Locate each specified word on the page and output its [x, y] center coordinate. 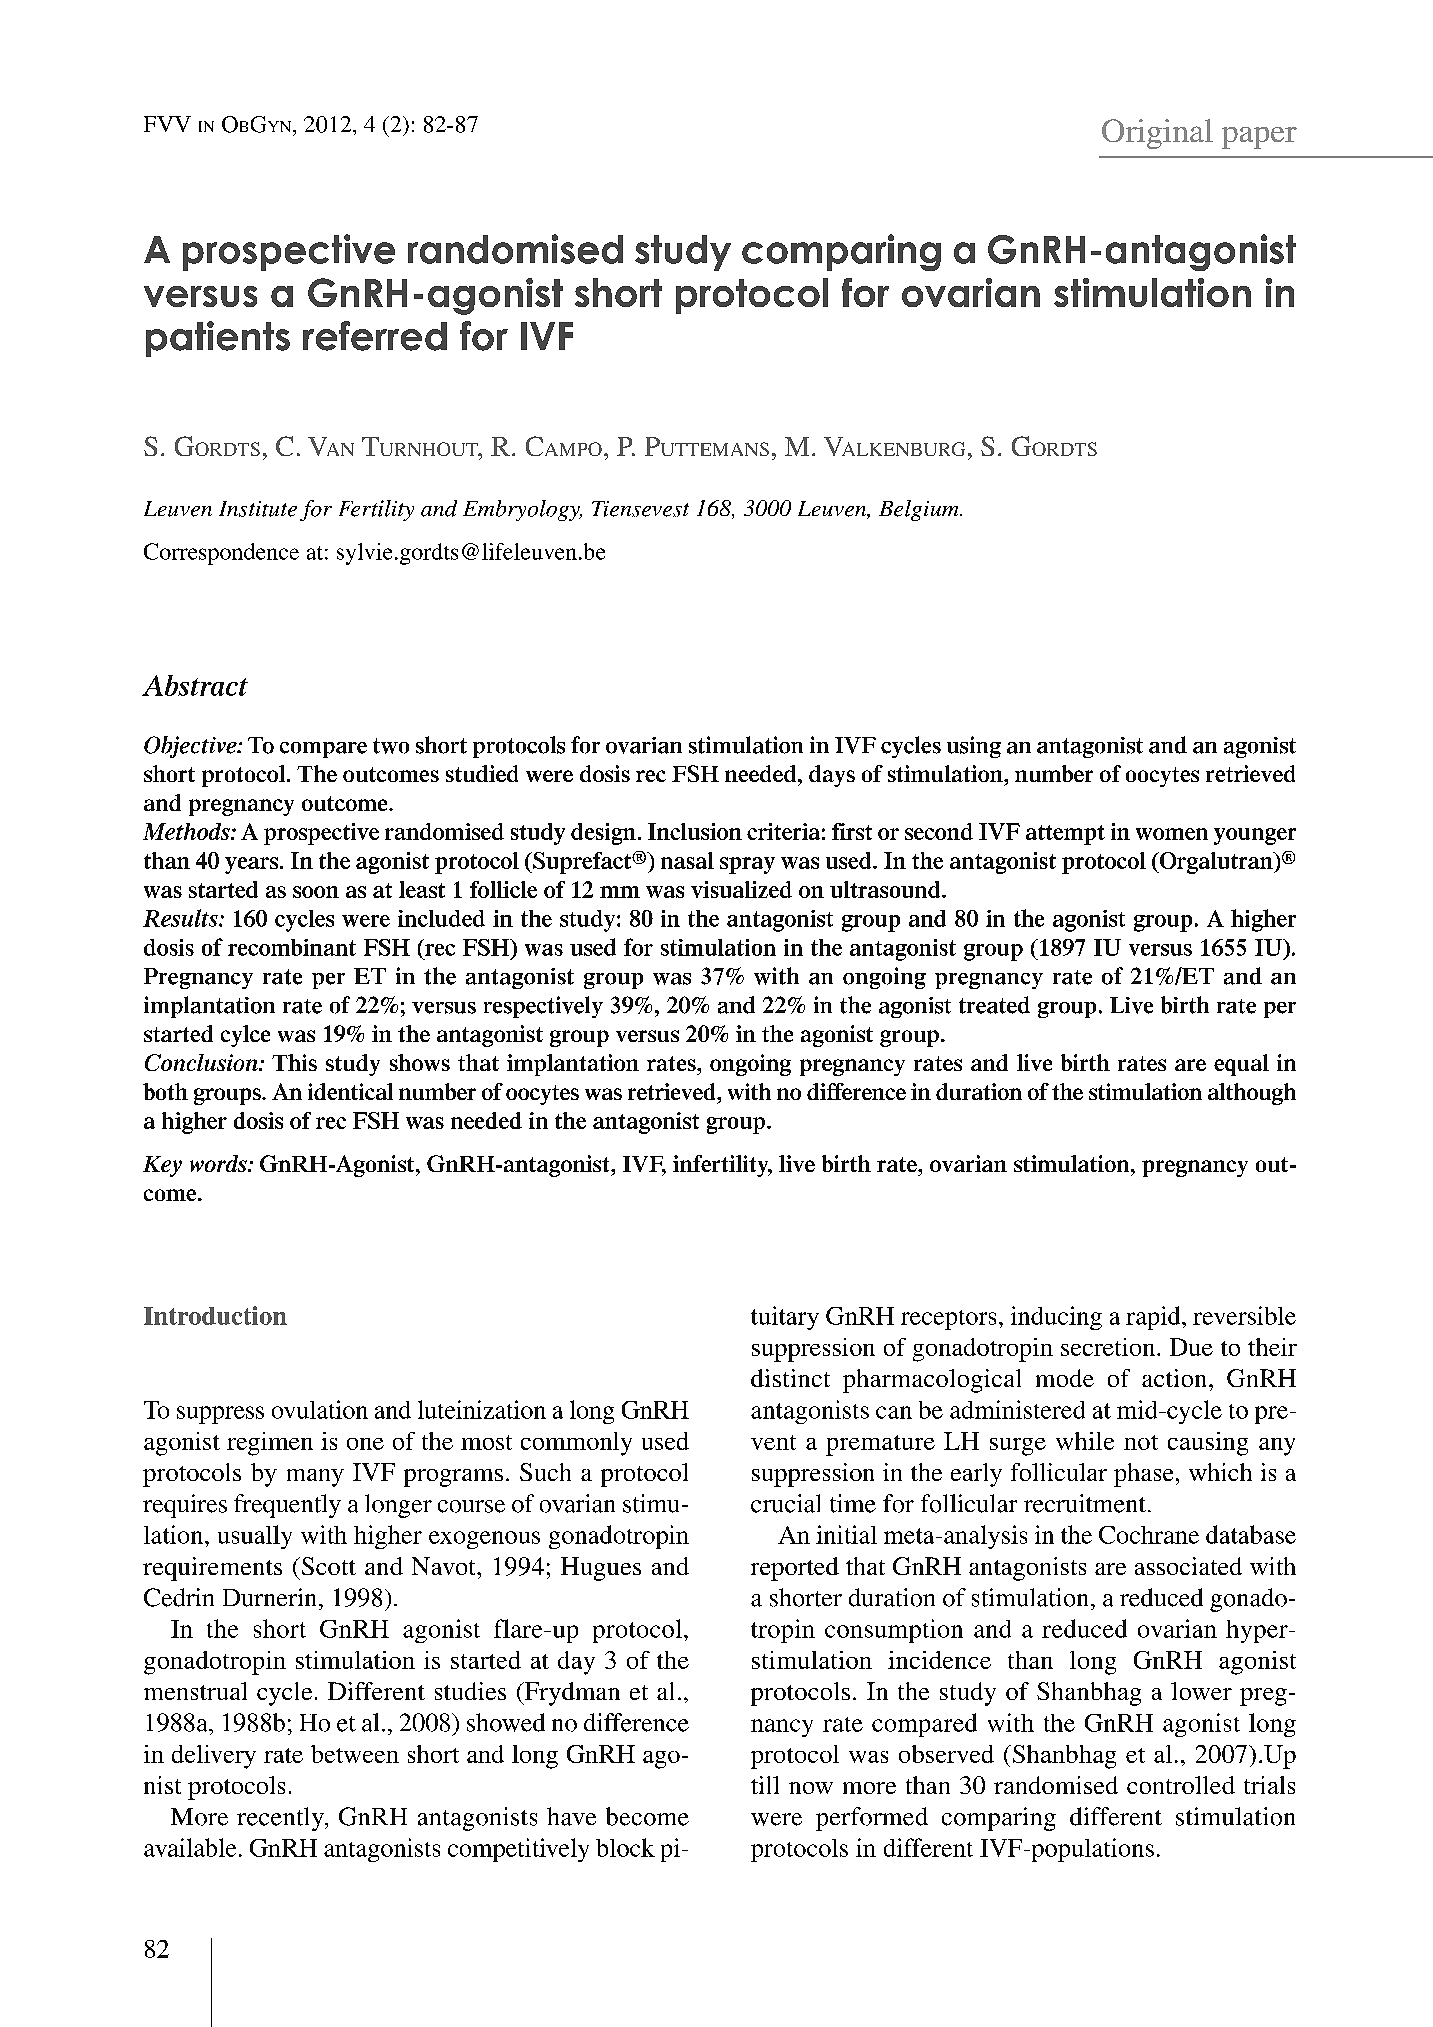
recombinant [292, 947]
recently [281, 1819]
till [765, 1785]
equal [1241, 1065]
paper [1259, 138]
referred [375, 336]
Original [1157, 134]
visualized [741, 889]
